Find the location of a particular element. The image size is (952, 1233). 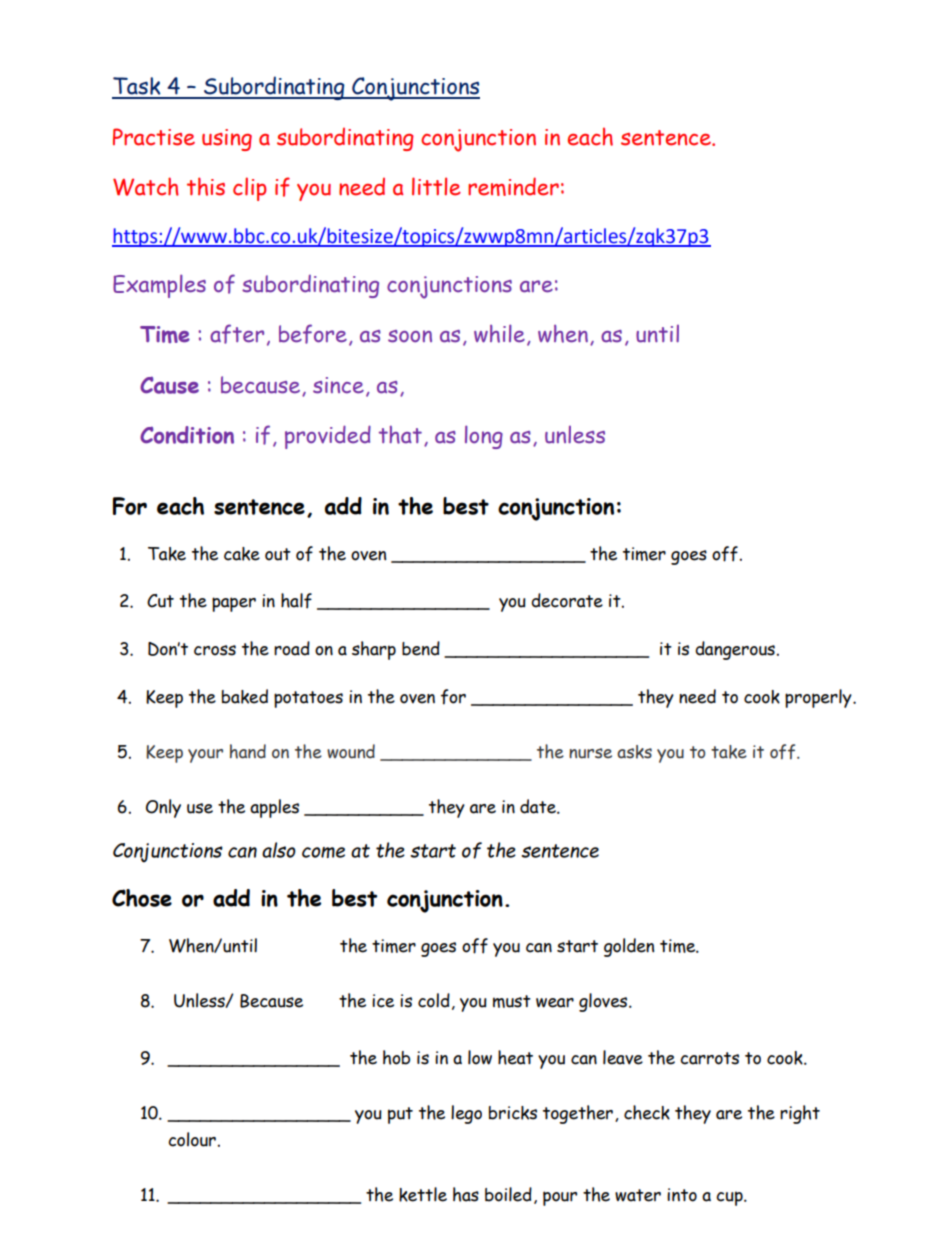

Condition is located at coordinates (187, 435).
